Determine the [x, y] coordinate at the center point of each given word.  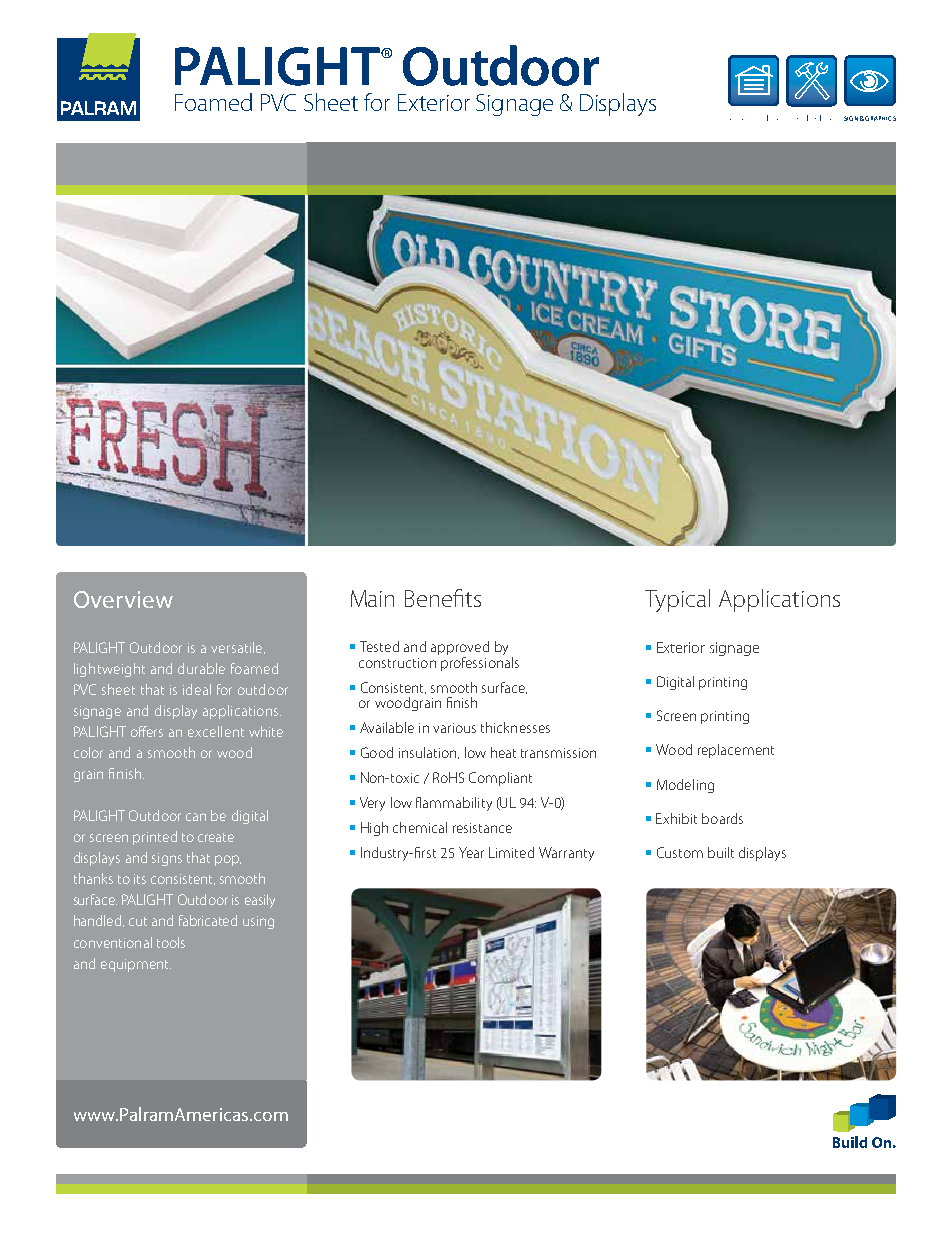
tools [171, 942]
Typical [677, 600]
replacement [736, 751]
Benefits [443, 598]
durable [201, 668]
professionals [480, 662]
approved [460, 649]
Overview [123, 599]
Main [372, 598]
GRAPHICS [880, 118]
